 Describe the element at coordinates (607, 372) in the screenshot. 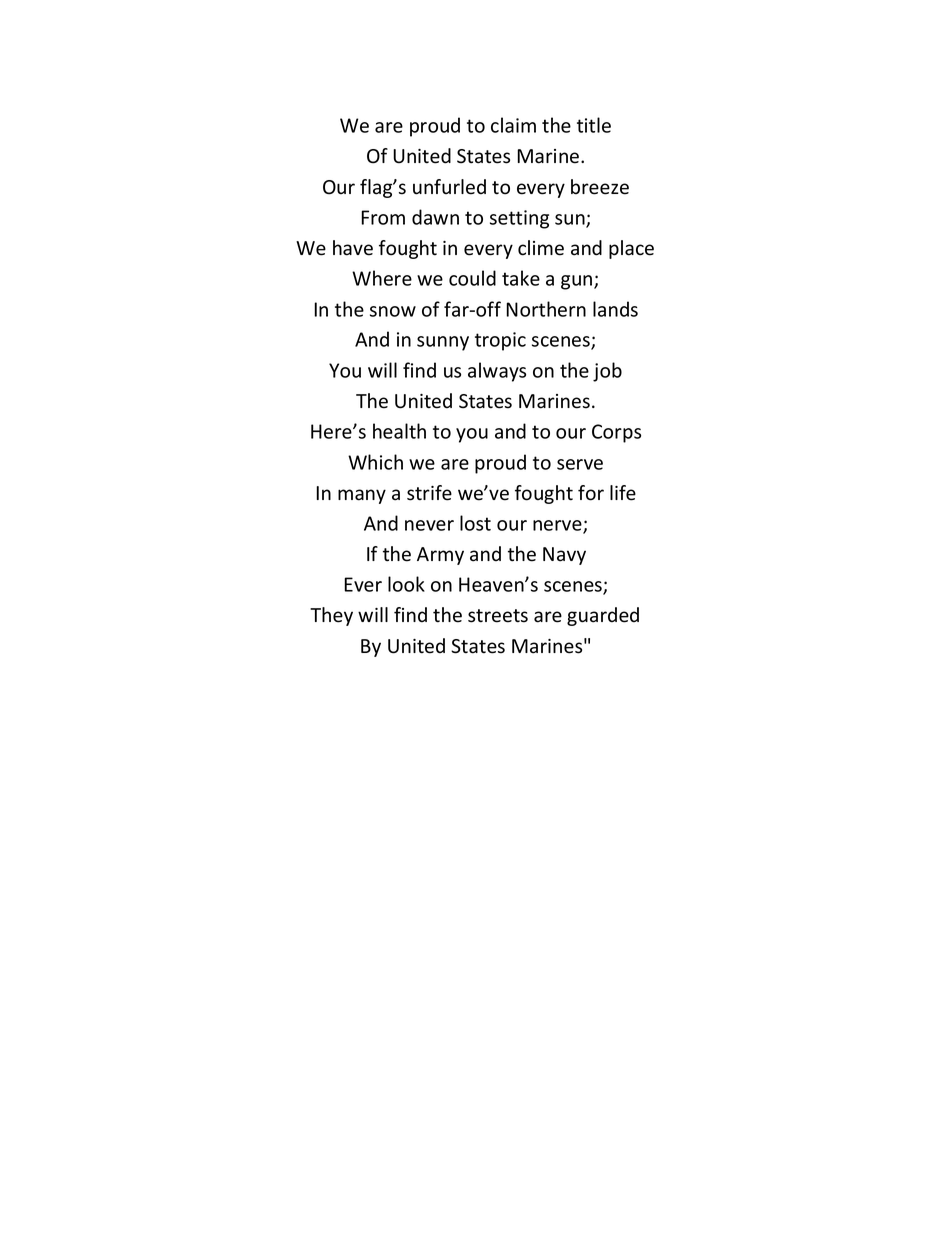

I see `job` at that location.
